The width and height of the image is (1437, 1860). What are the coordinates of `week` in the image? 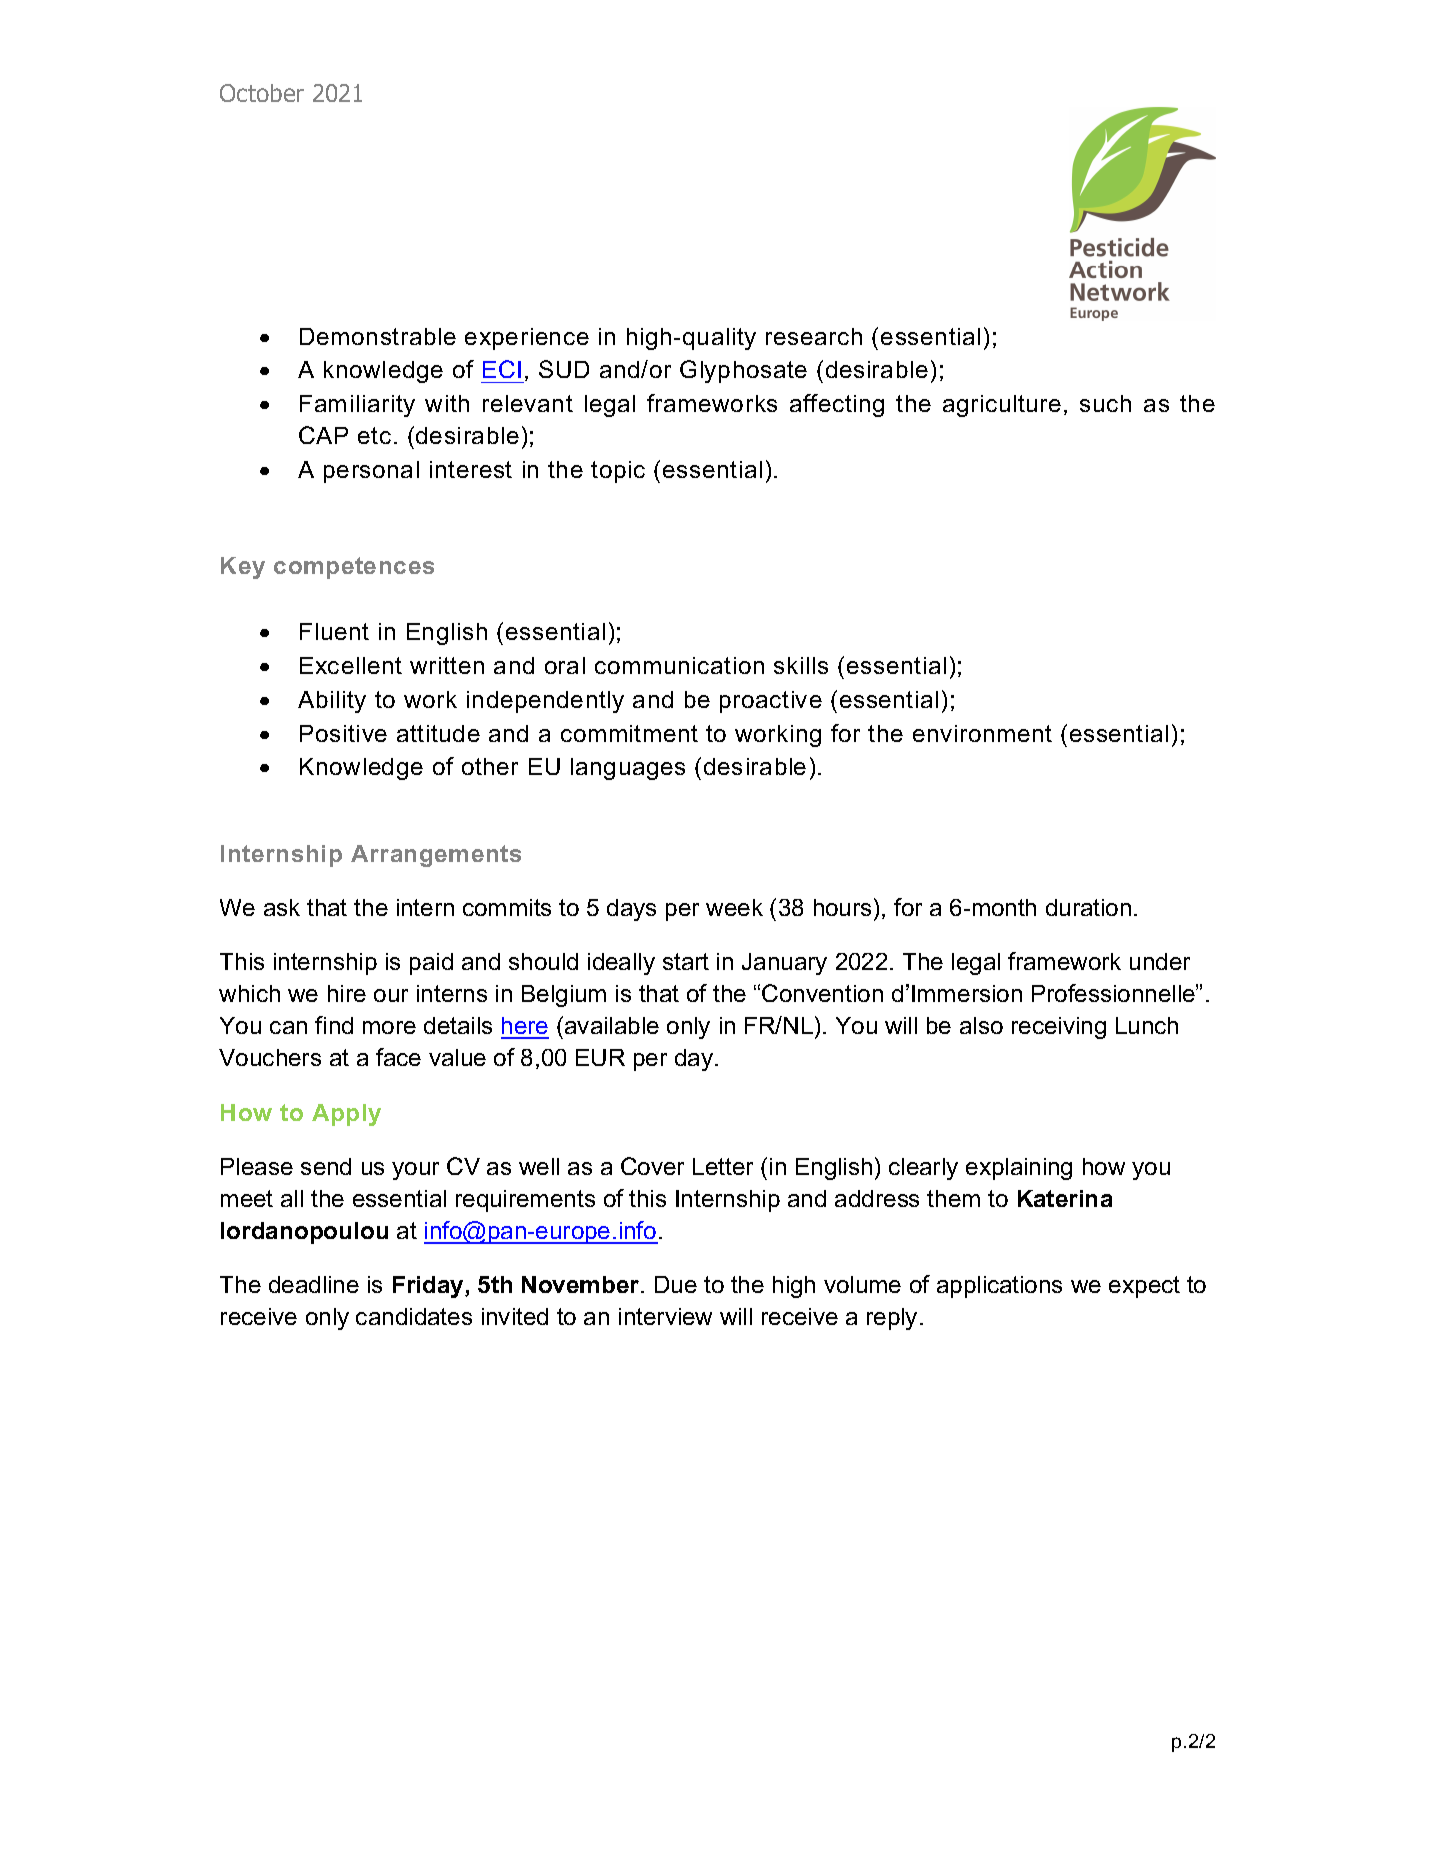 It's located at (734, 907).
